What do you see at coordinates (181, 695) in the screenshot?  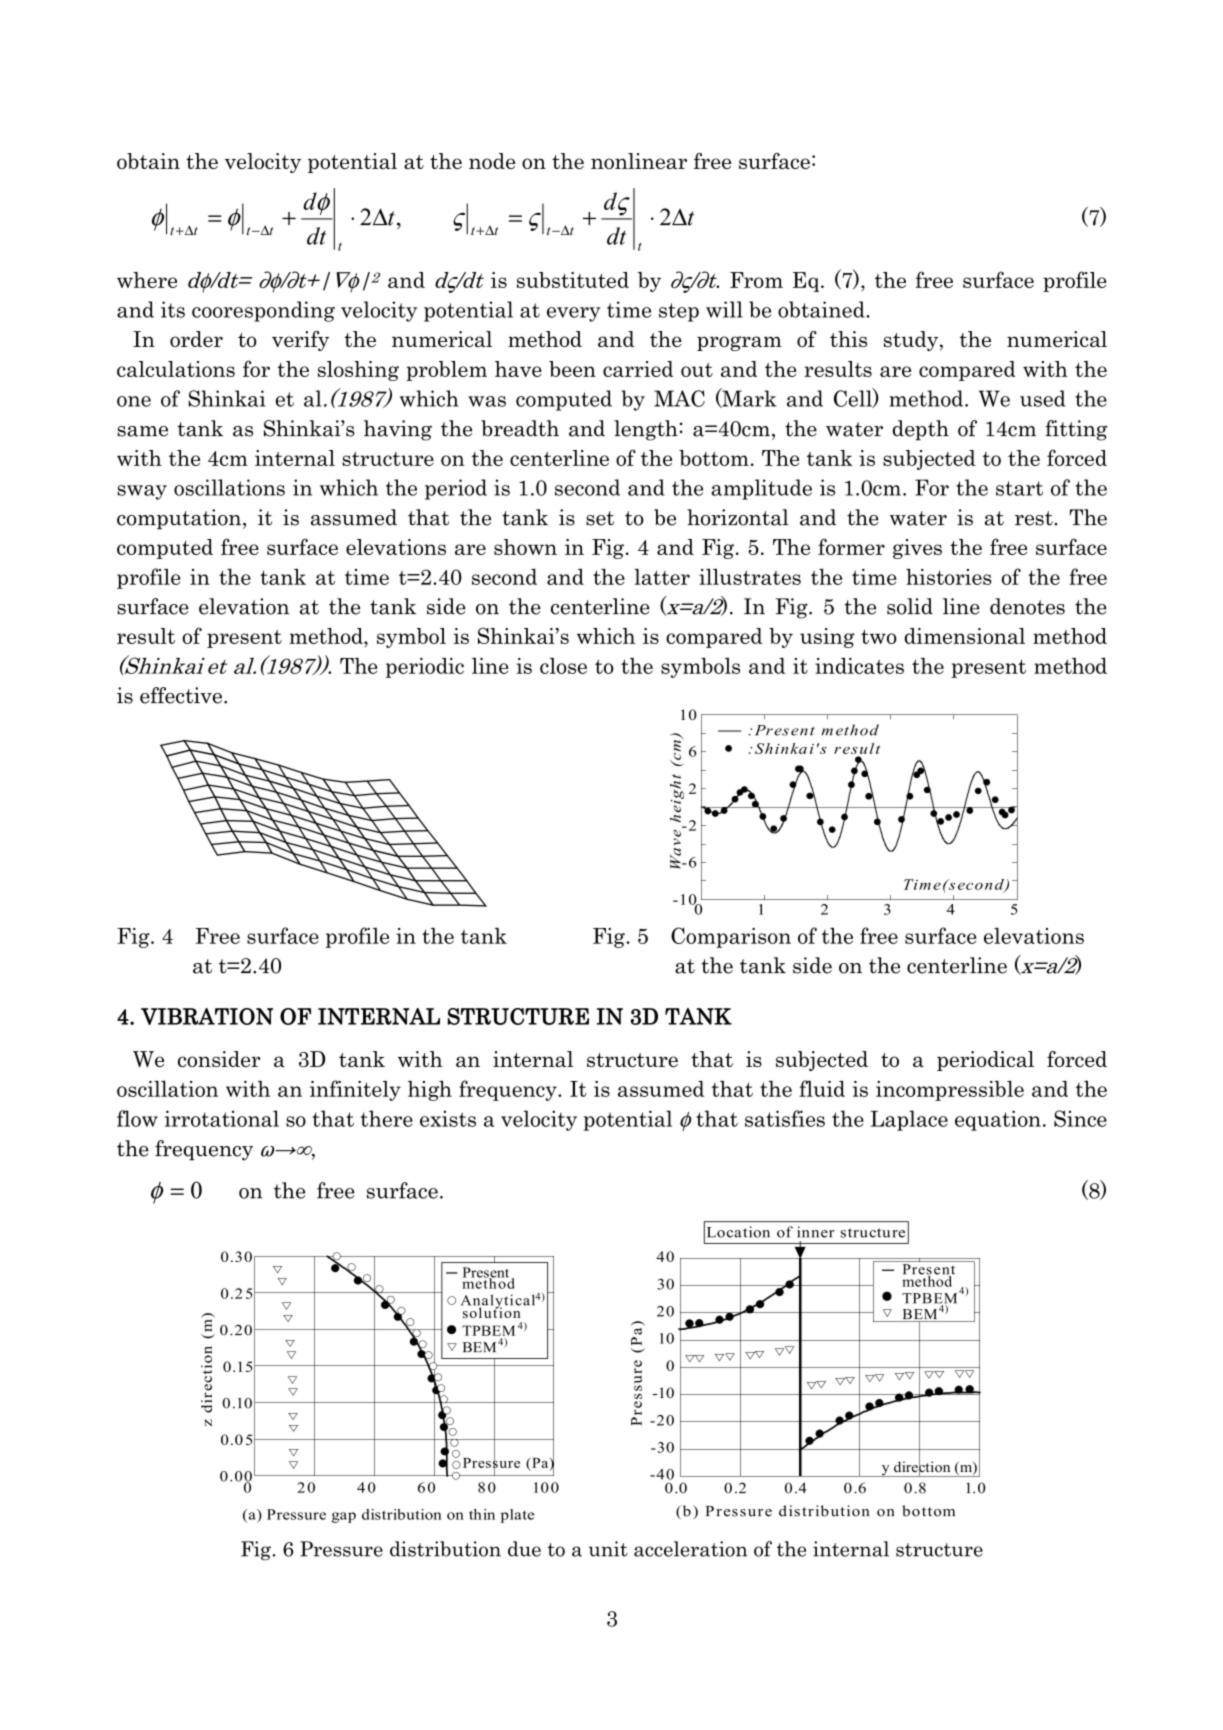 I see `effective` at bounding box center [181, 695].
